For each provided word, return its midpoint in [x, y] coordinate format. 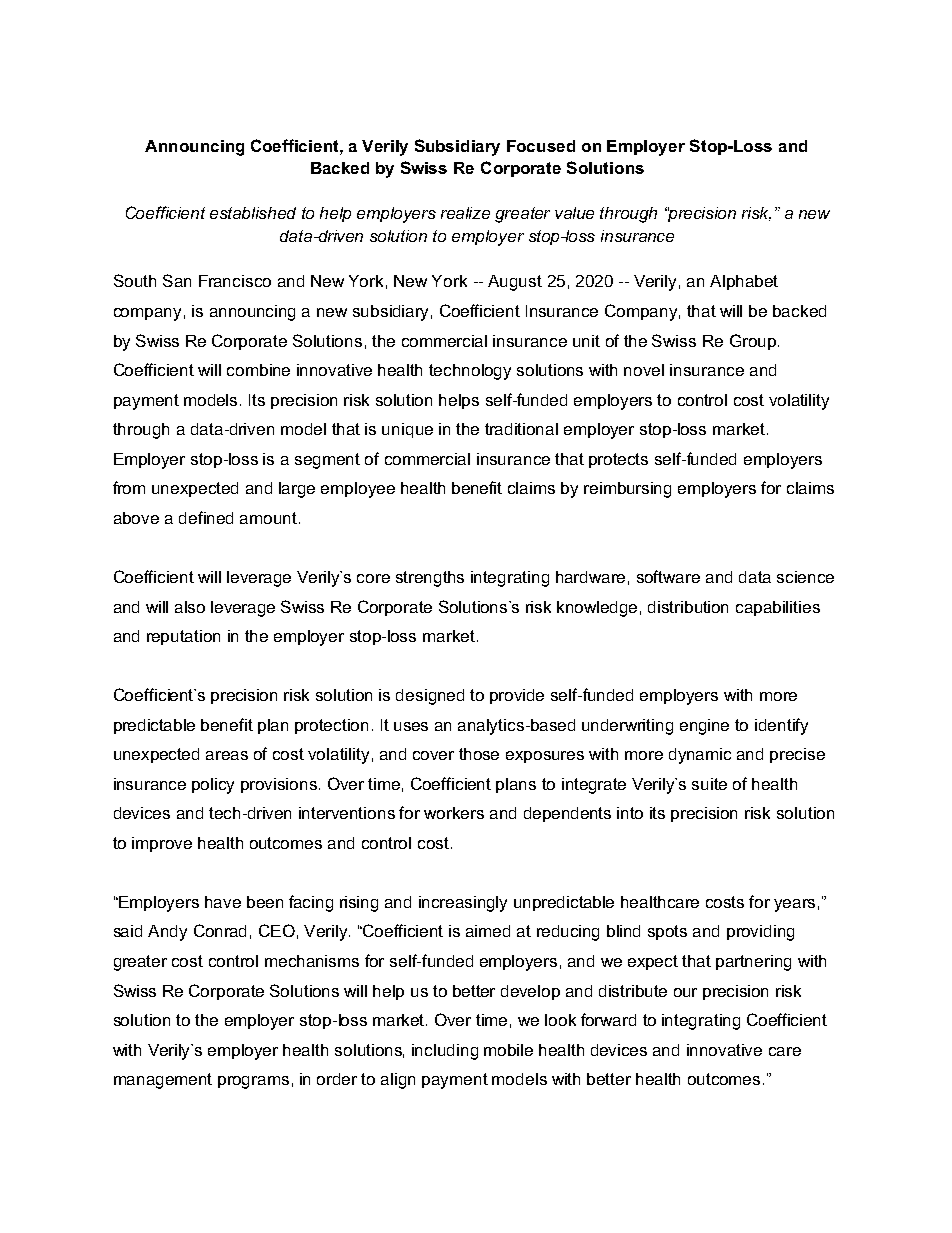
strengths [430, 579]
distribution [688, 607]
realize [465, 213]
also [190, 607]
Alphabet [744, 282]
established [253, 213]
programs [253, 1082]
